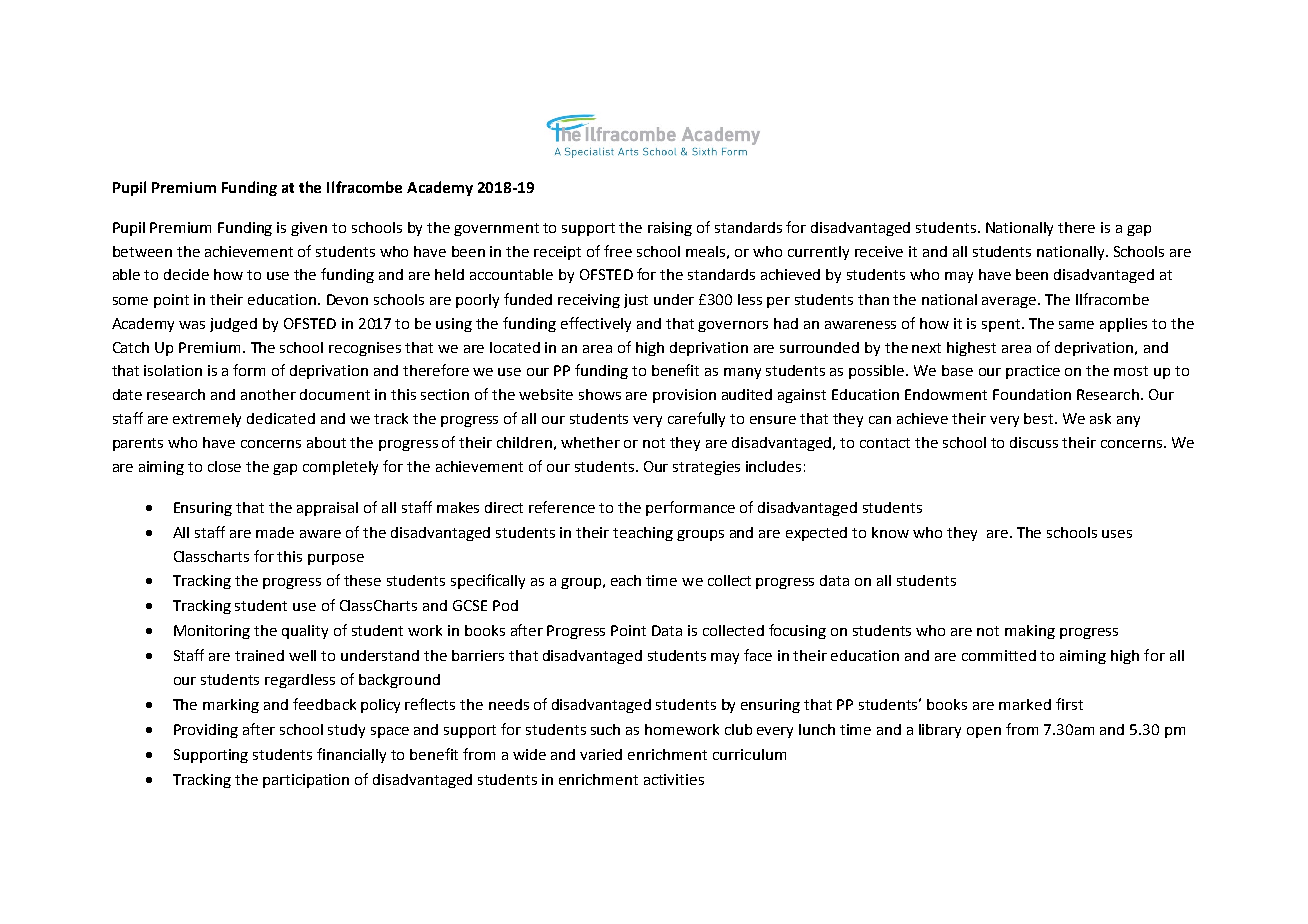 Image resolution: width=1308 pixels, height=924 pixels. I want to click on reference, so click(562, 507).
